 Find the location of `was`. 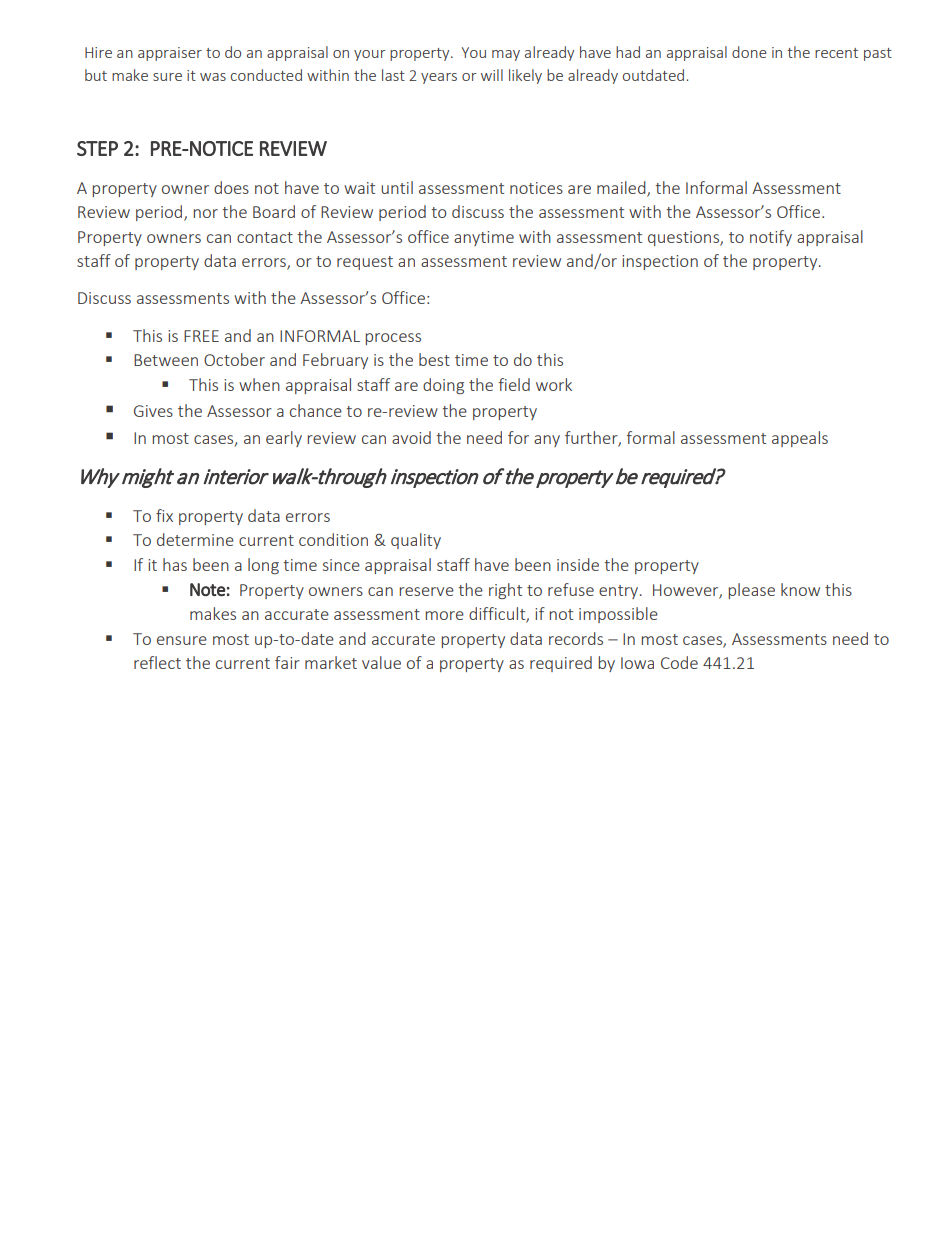

was is located at coordinates (213, 77).
